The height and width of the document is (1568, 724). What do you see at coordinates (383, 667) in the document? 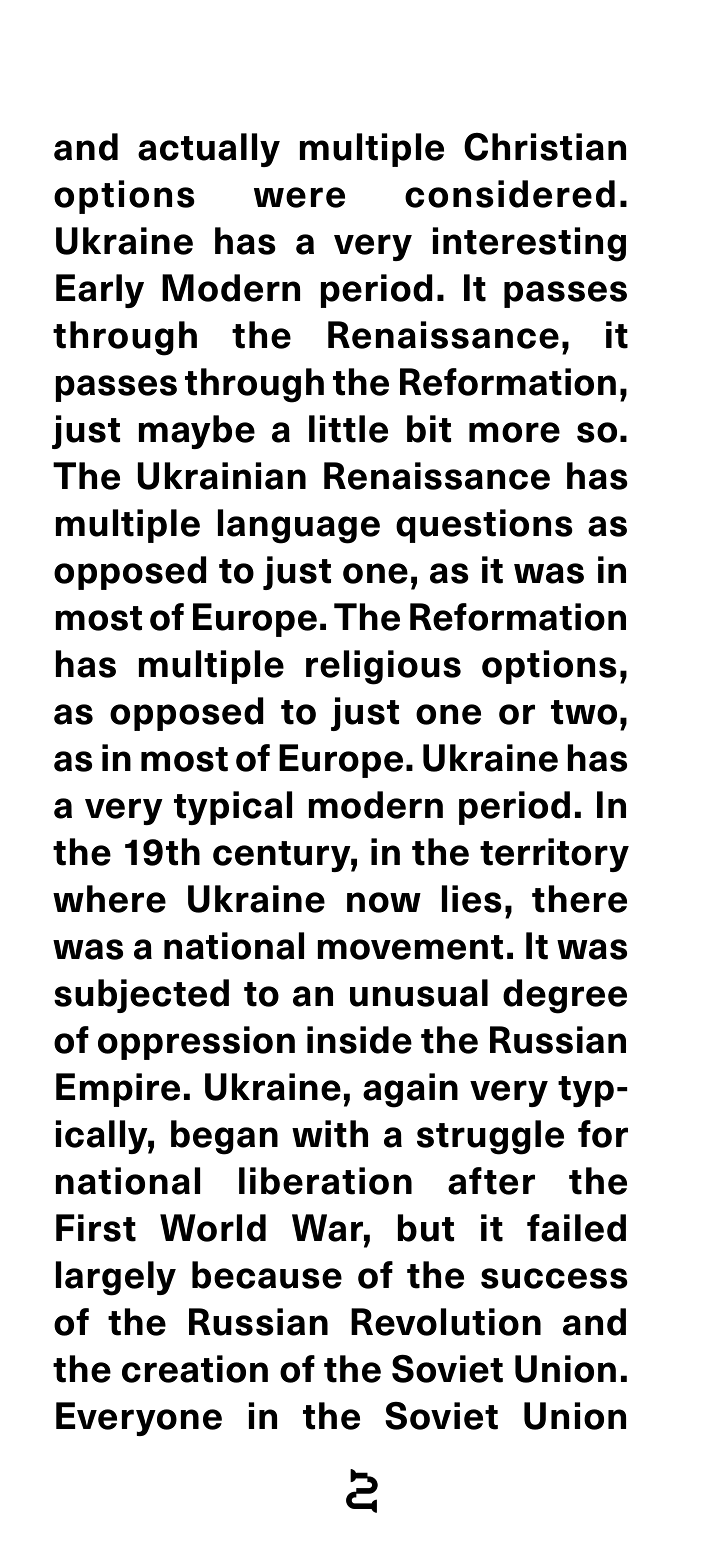
I see `religious` at bounding box center [383, 667].
